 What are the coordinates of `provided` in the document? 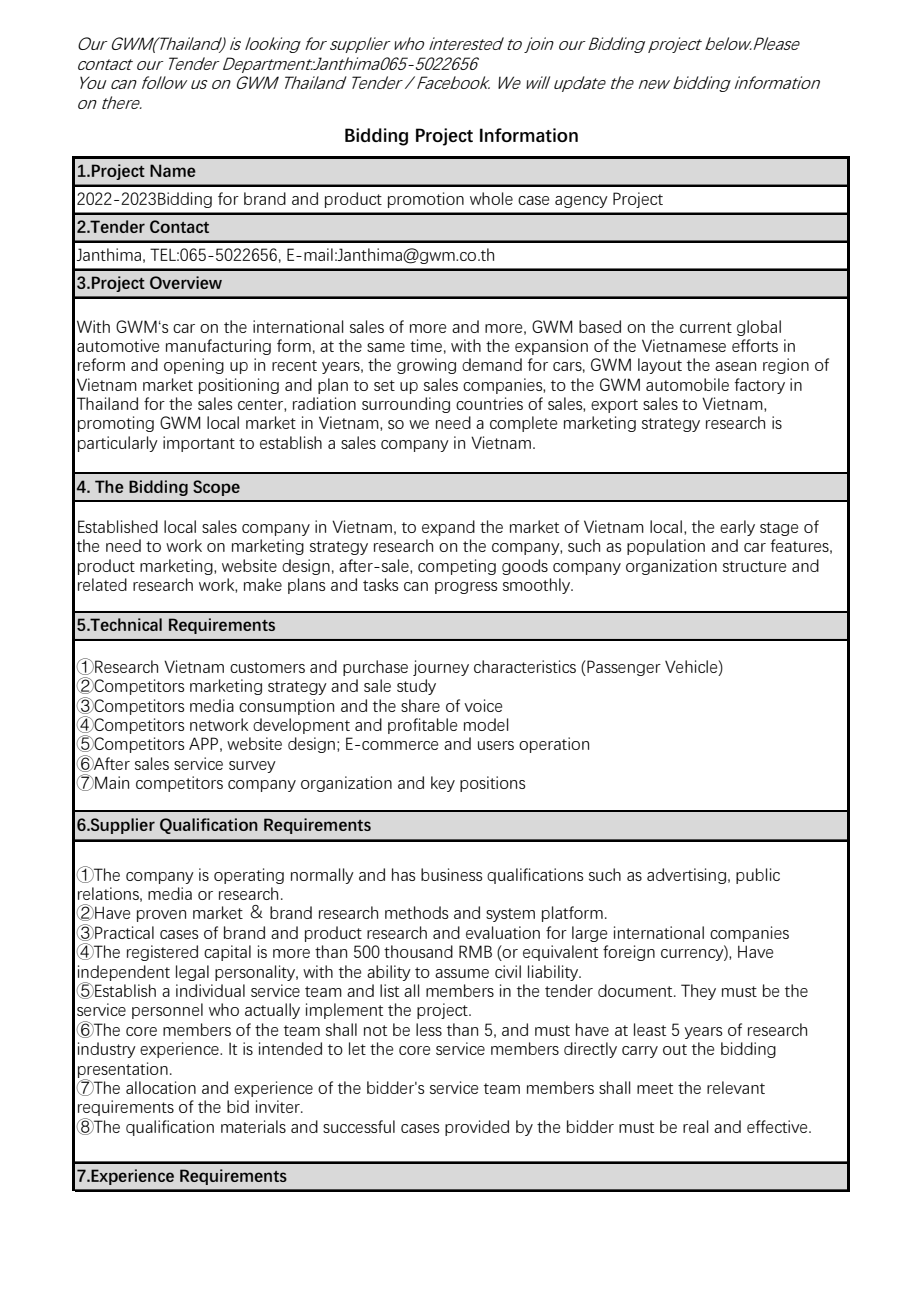 It's located at (477, 1128).
